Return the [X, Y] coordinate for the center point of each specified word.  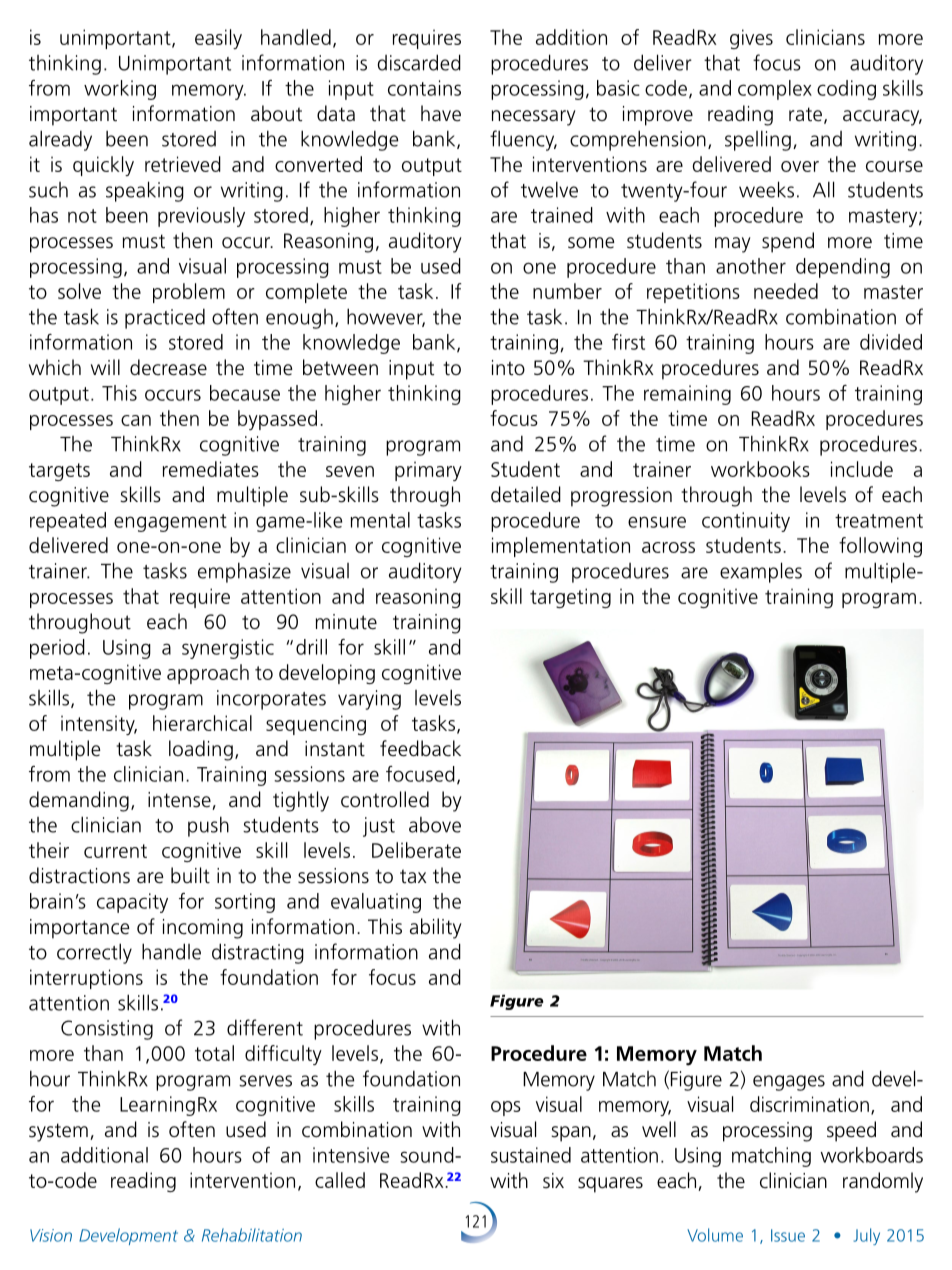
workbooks [760, 469]
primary [428, 471]
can [136, 420]
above [435, 825]
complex [775, 90]
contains [424, 88]
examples [761, 572]
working [120, 90]
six [553, 1181]
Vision [51, 1235]
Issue [788, 1235]
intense [180, 801]
